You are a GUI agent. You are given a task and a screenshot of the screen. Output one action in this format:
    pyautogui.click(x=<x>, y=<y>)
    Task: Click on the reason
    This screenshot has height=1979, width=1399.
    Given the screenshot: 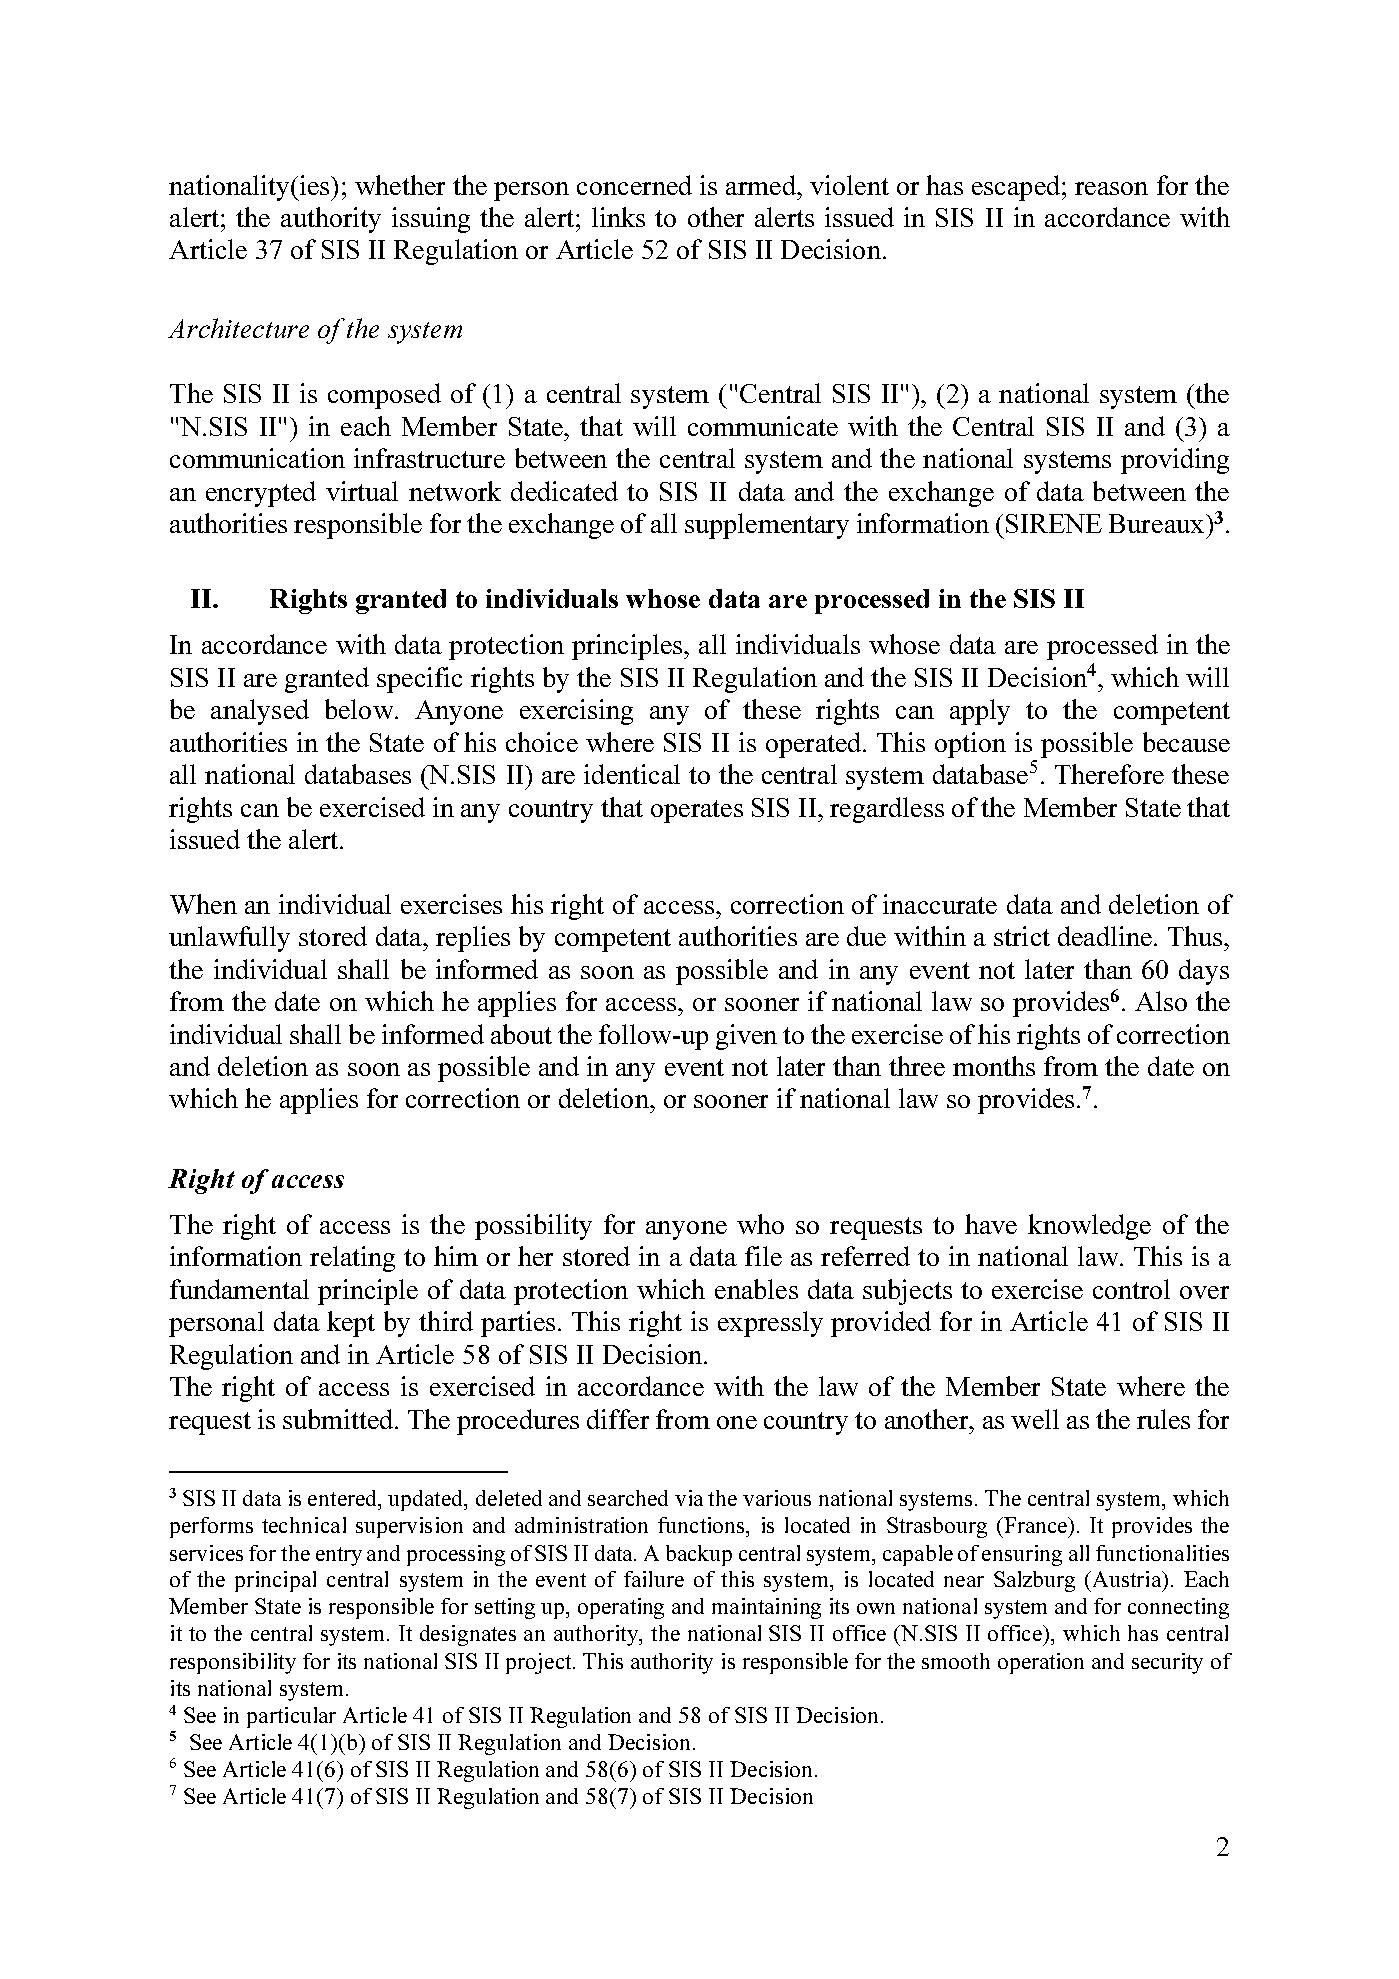 What is the action you would take?
    pyautogui.click(x=1111, y=188)
